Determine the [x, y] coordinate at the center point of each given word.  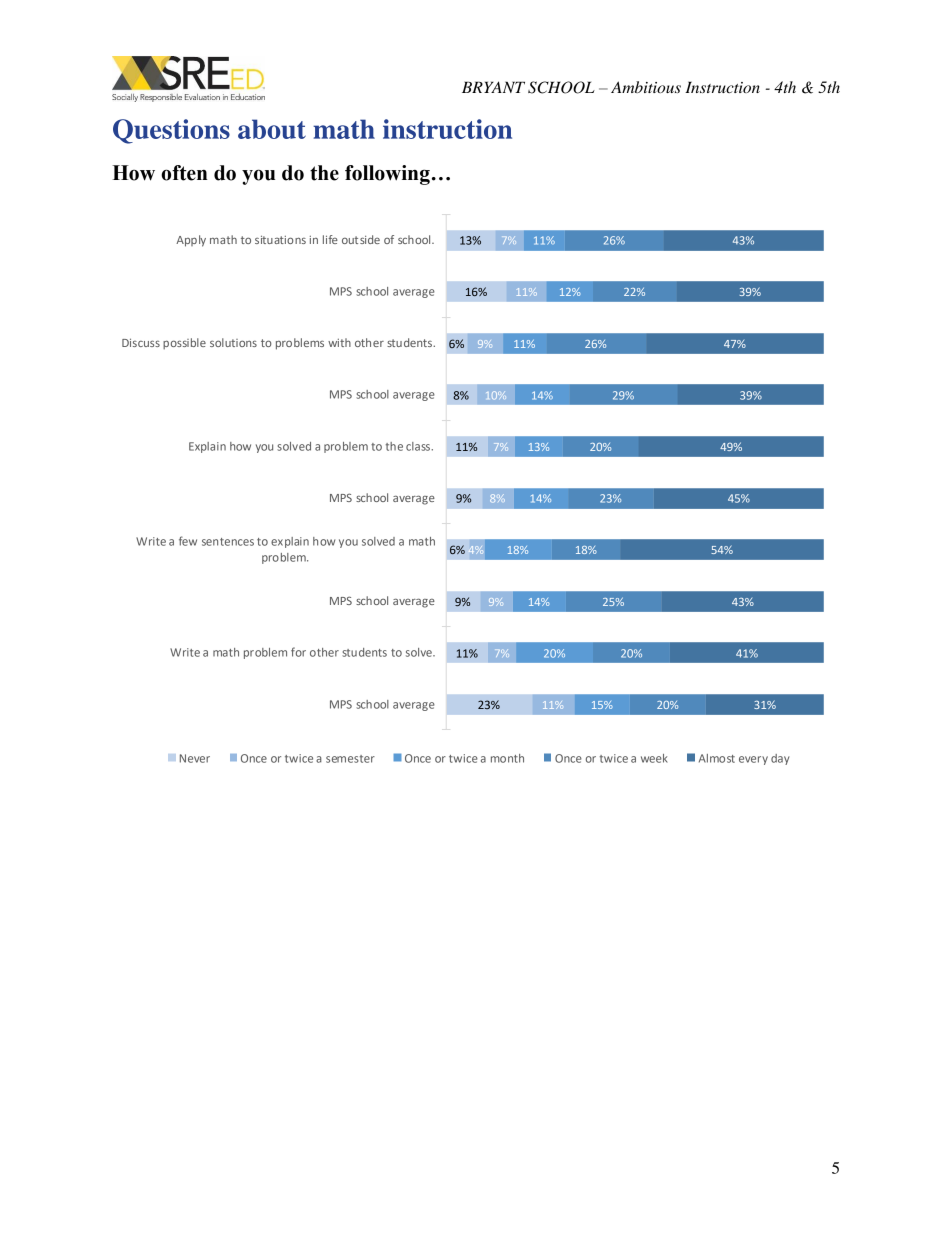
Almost [717, 758]
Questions [171, 131]
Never [195, 758]
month [507, 758]
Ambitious [646, 87]
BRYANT [493, 87]
